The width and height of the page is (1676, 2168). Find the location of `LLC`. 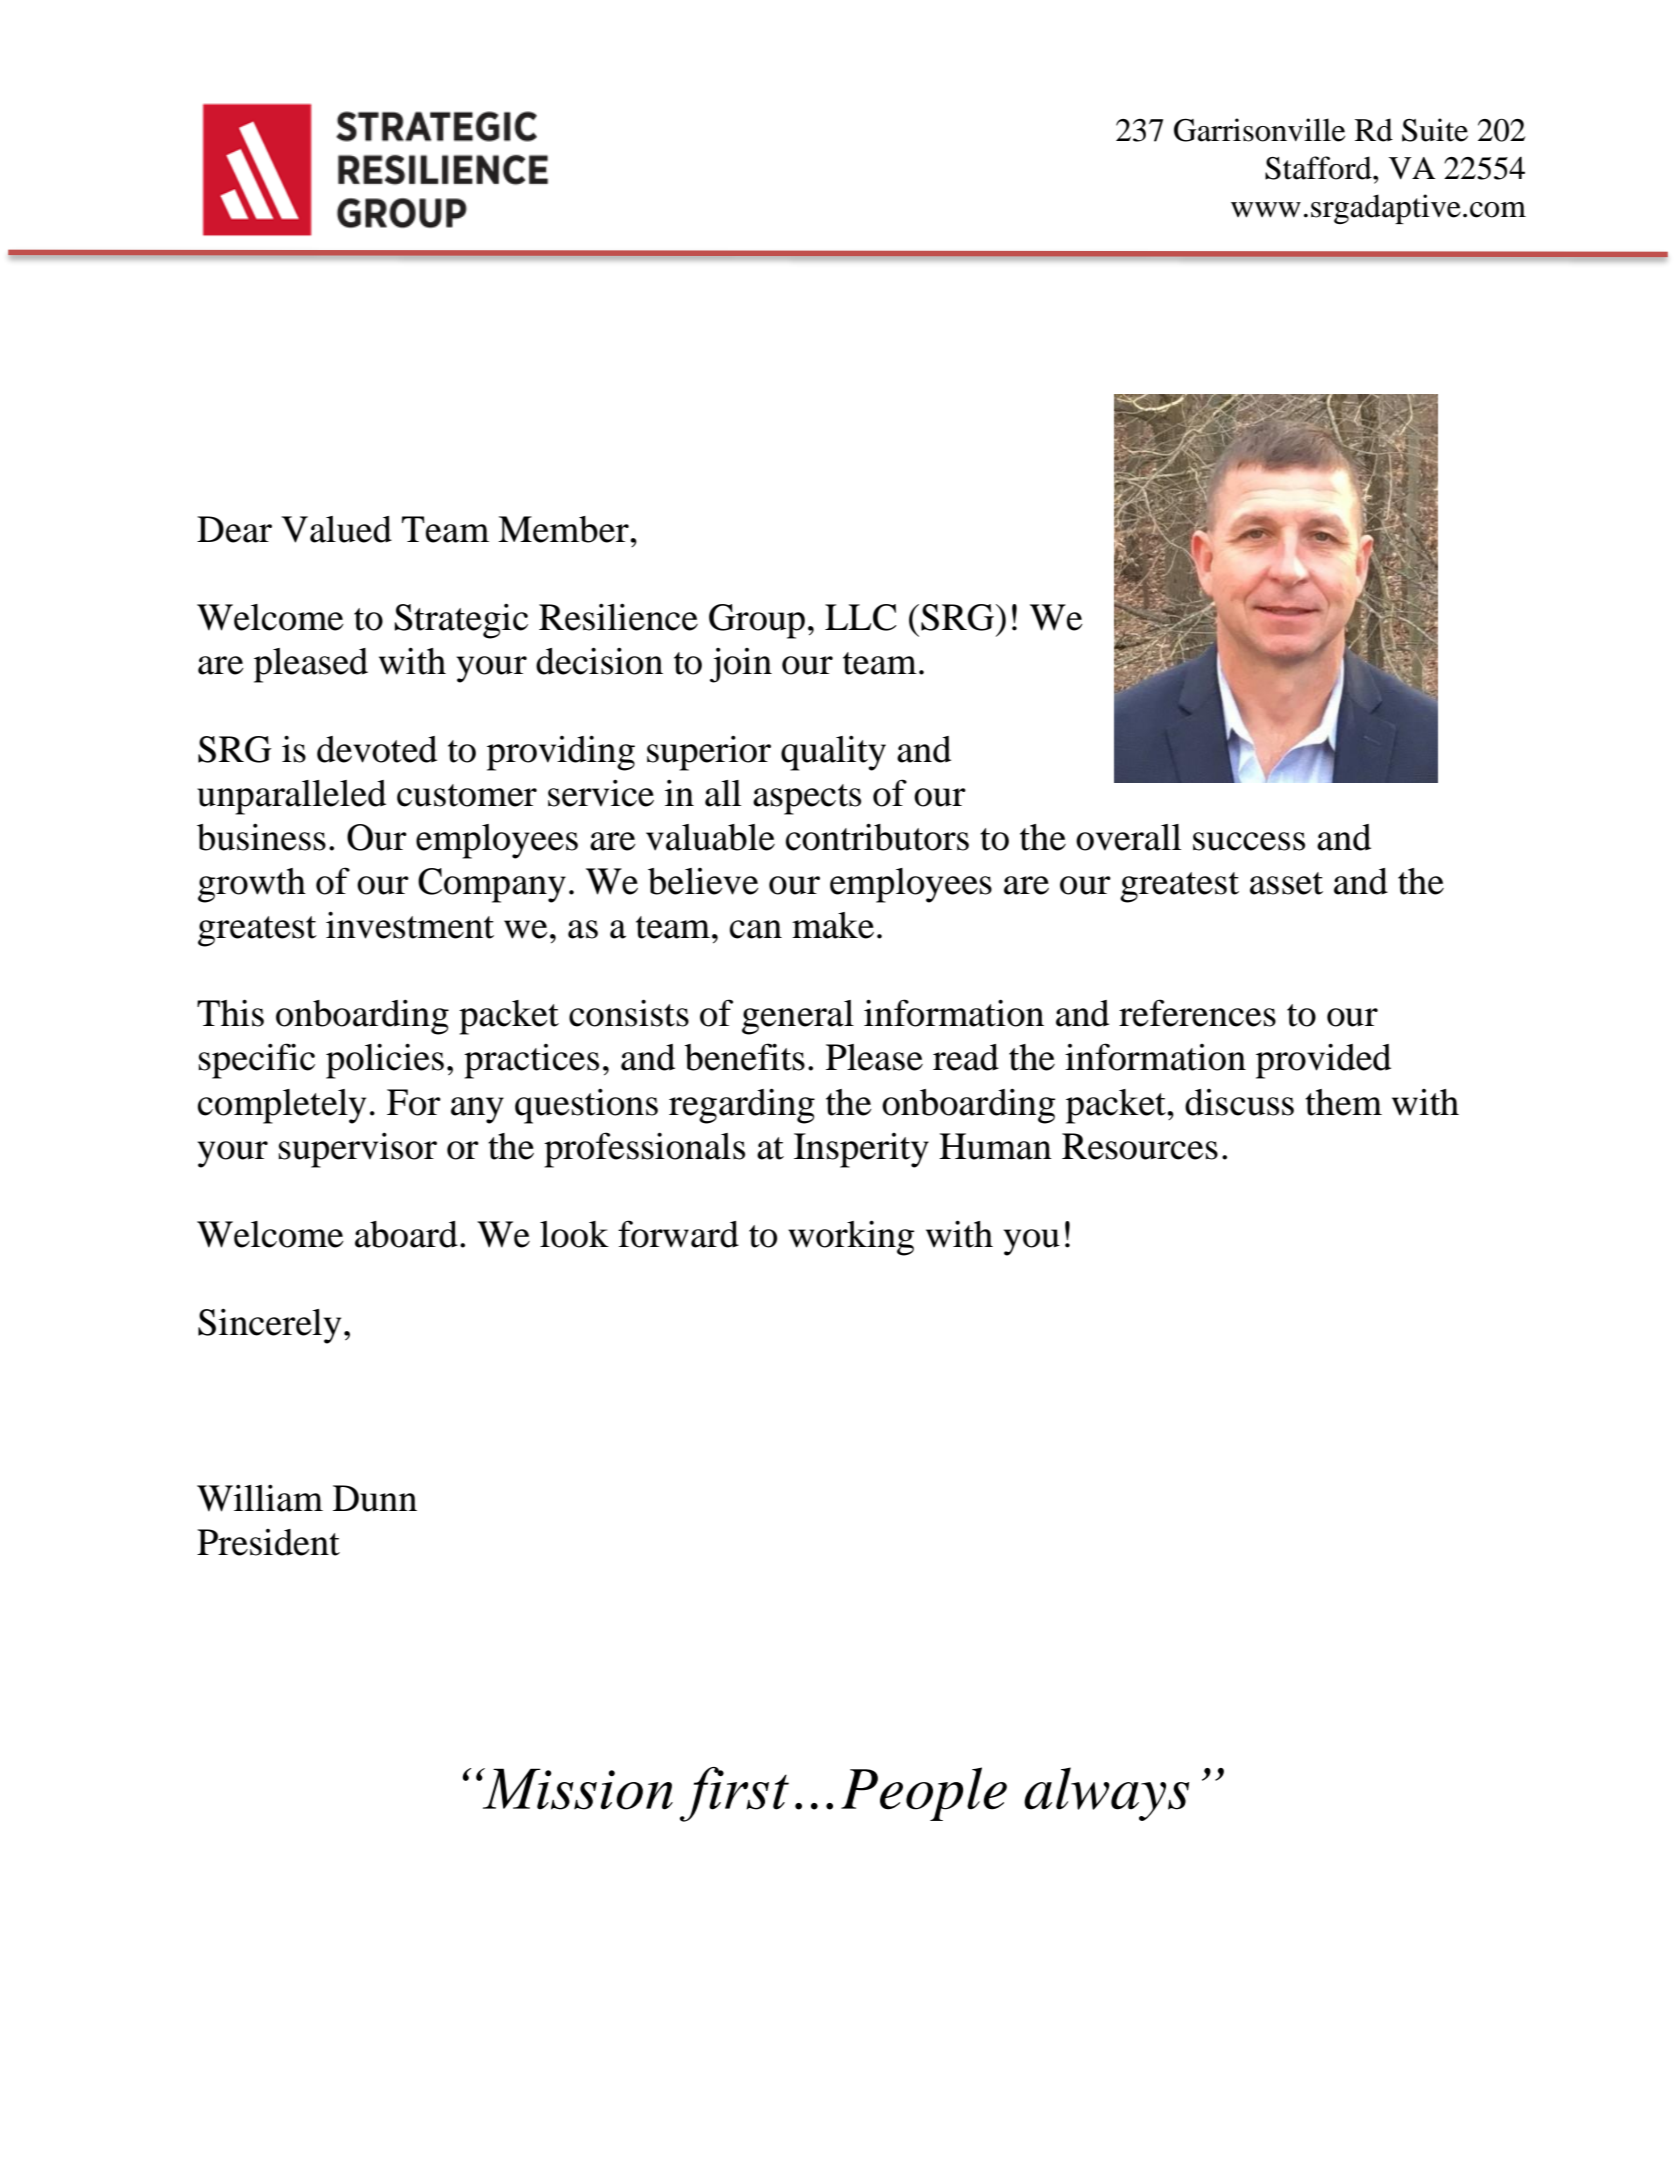

LLC is located at coordinates (861, 617).
